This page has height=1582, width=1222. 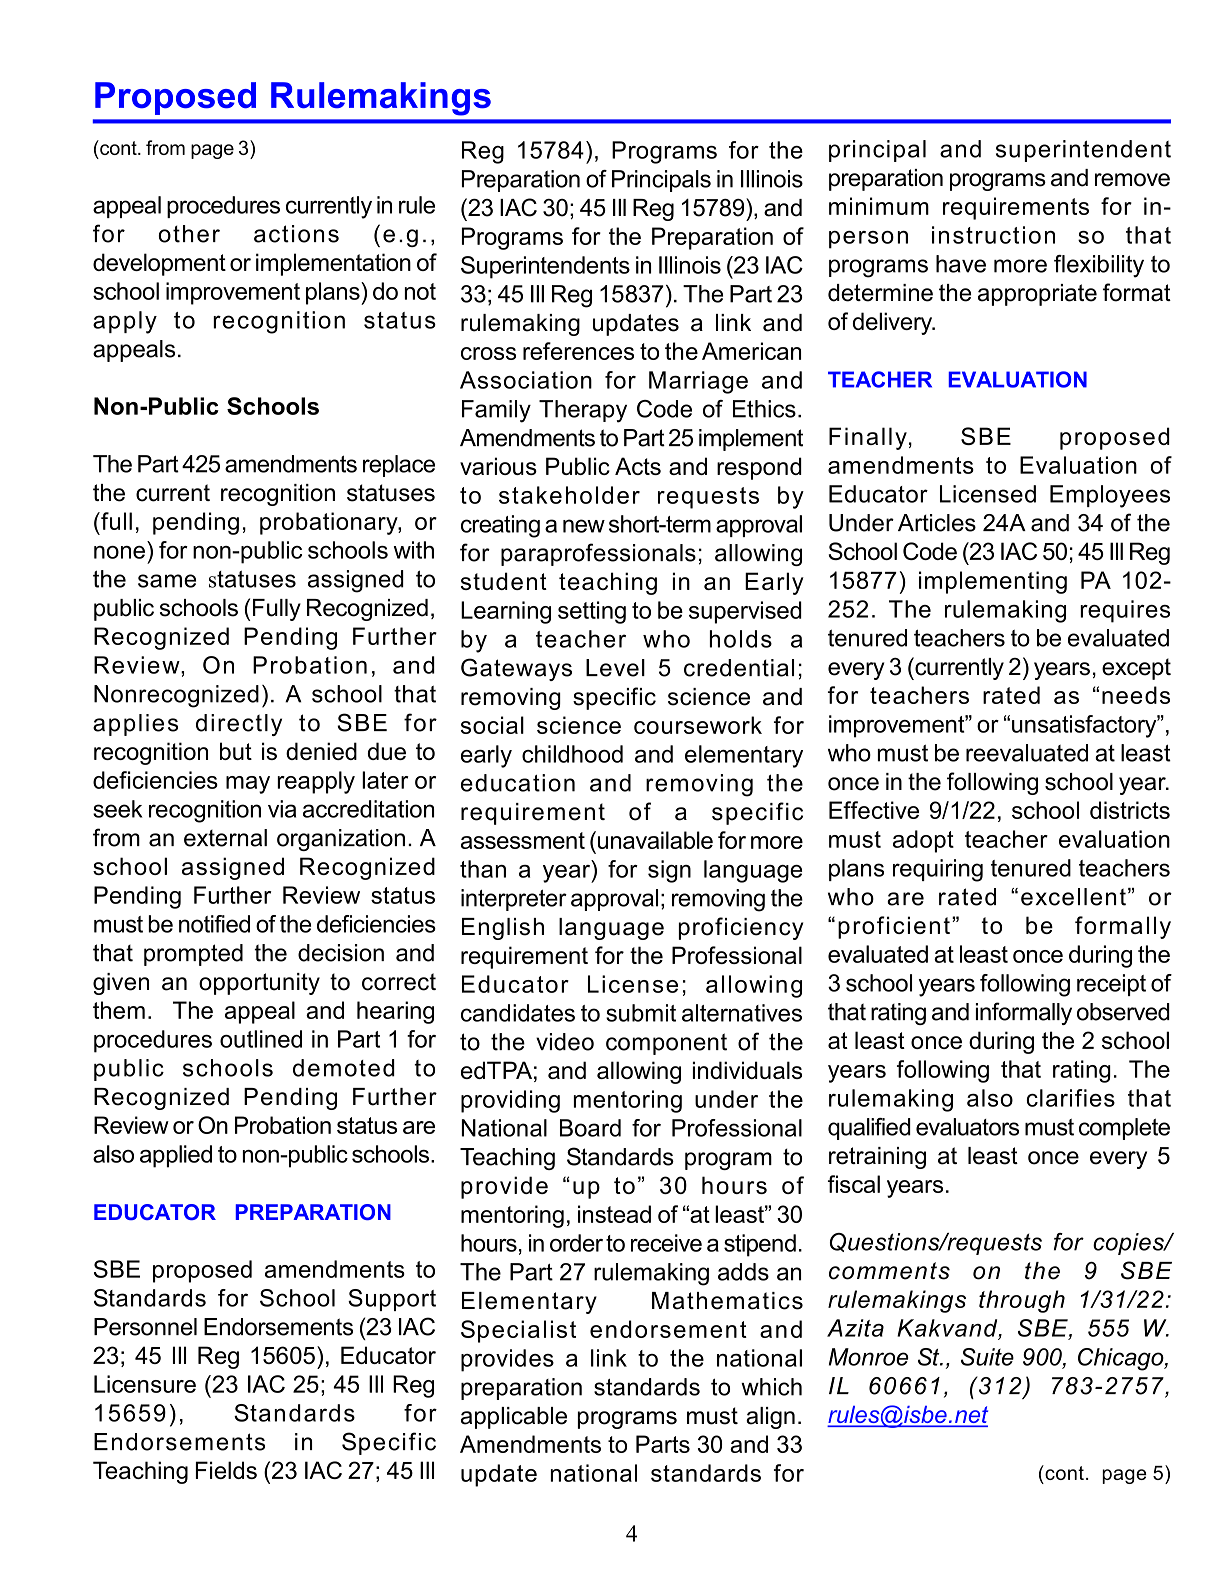 I want to click on external, so click(x=225, y=838).
